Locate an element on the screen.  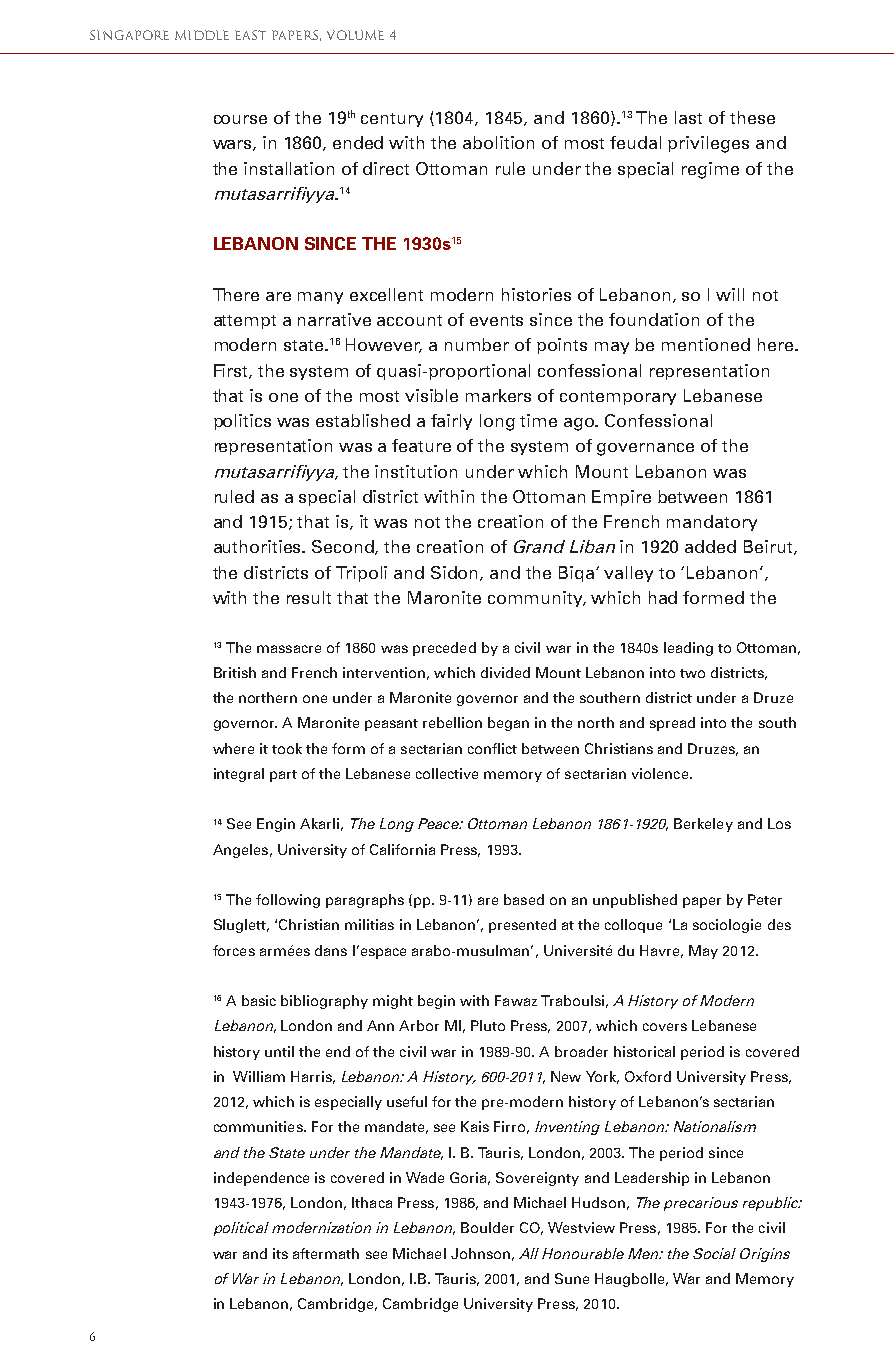
British is located at coordinates (235, 672).
